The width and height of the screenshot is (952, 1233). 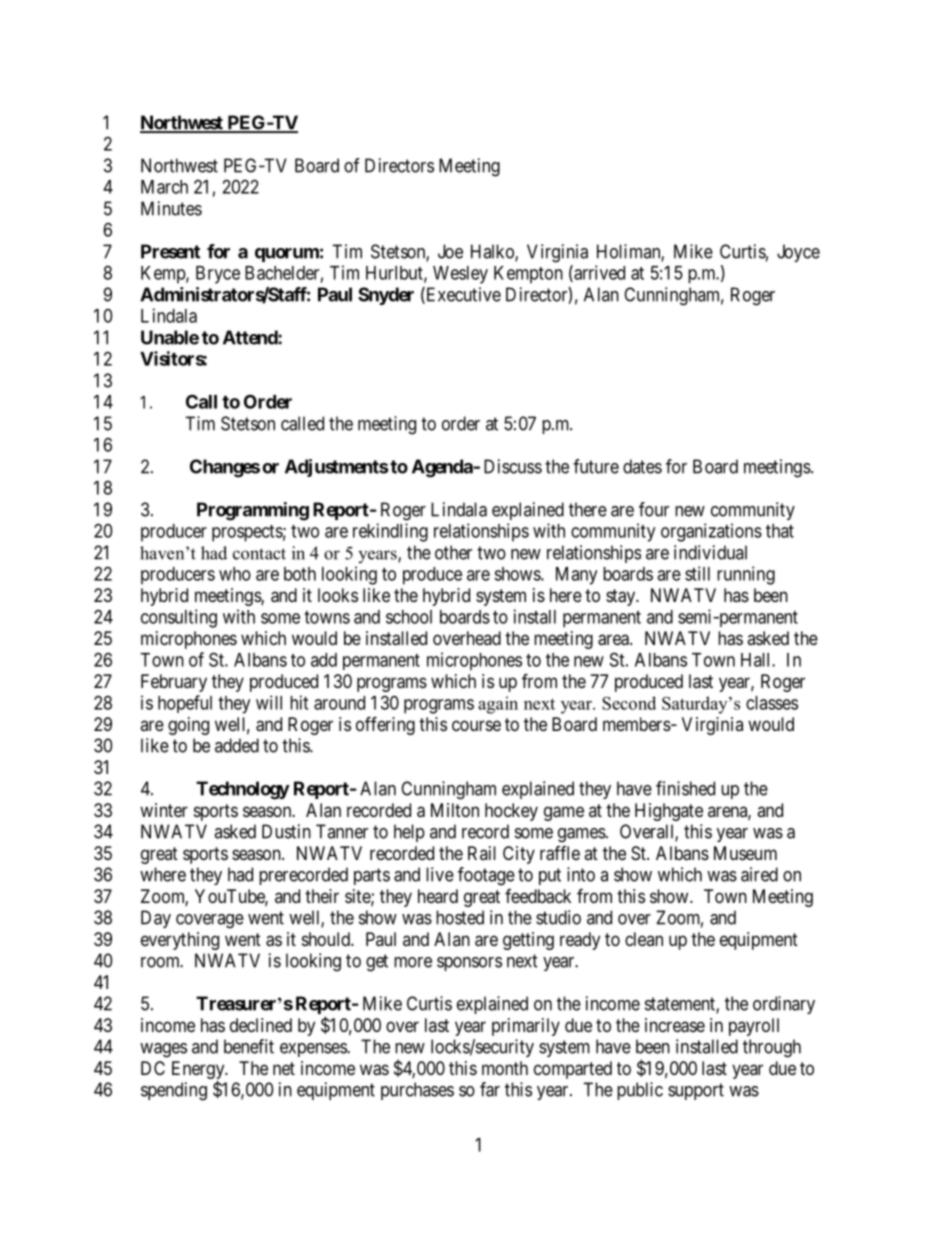 What do you see at coordinates (711, 532) in the screenshot?
I see `organizations` at bounding box center [711, 532].
